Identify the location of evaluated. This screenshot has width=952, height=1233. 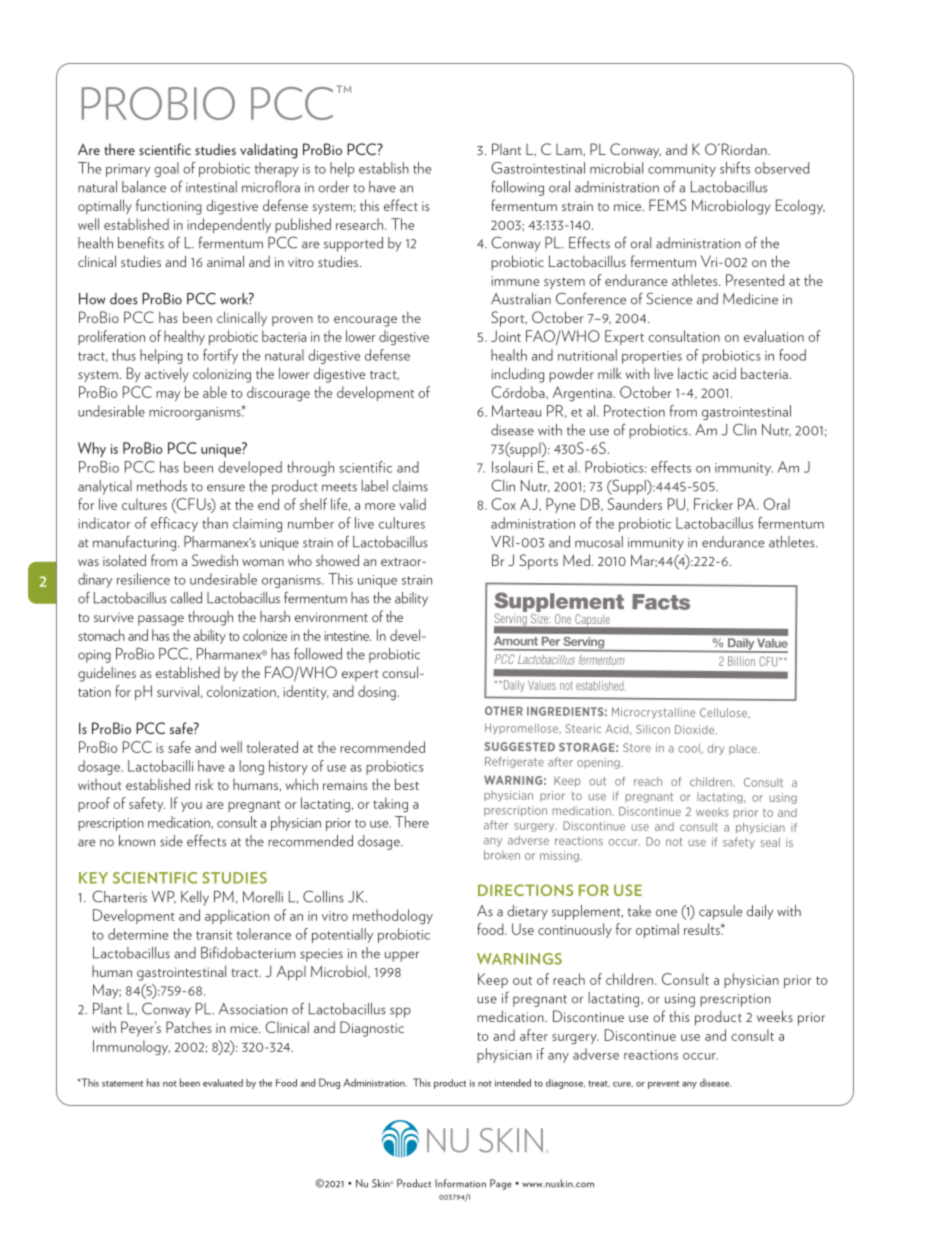
(223, 1083).
